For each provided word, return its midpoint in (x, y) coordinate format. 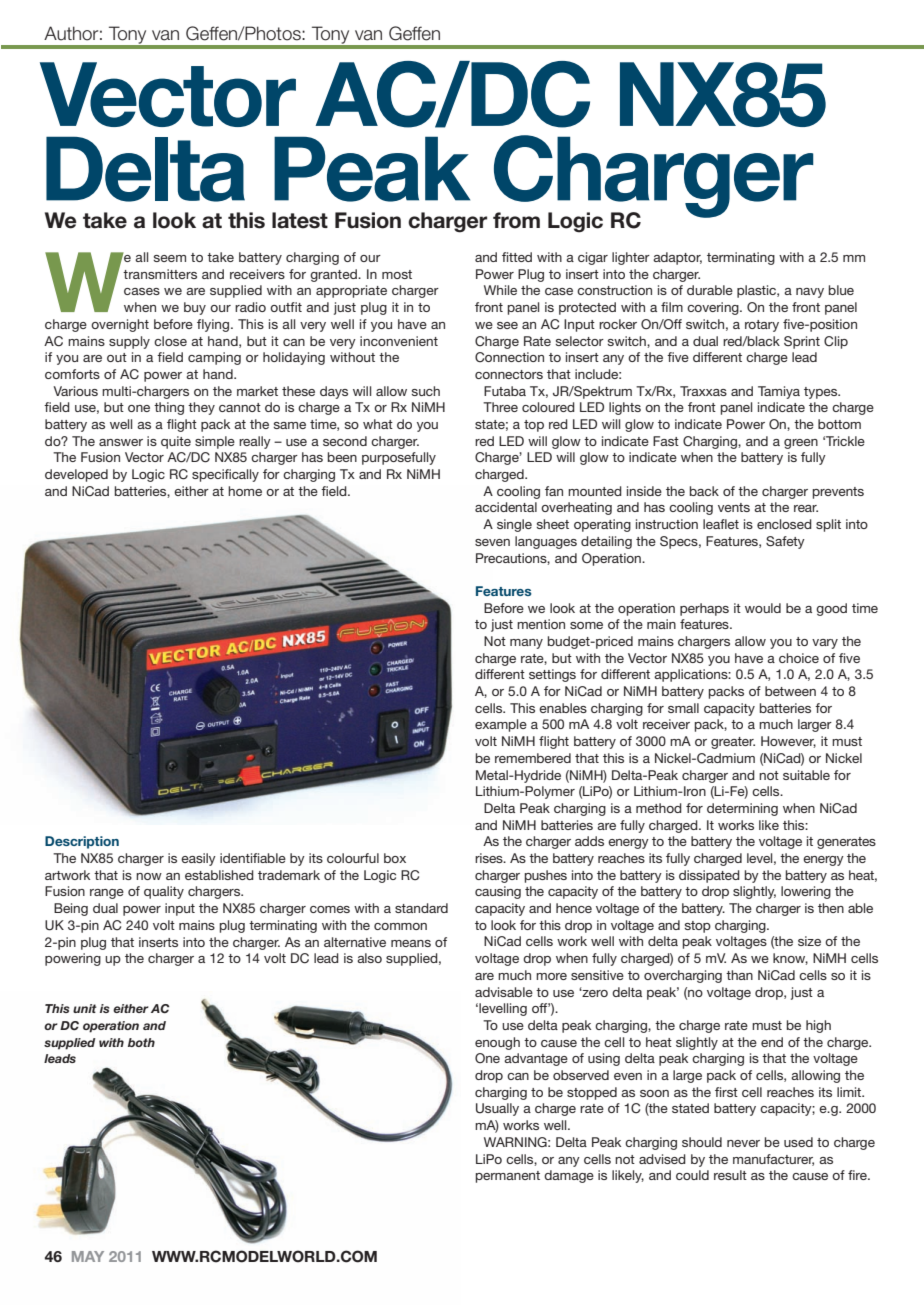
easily (198, 859)
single (514, 525)
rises (490, 858)
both (141, 1042)
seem (169, 258)
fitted (517, 257)
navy (810, 293)
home (245, 491)
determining (742, 809)
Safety (785, 542)
